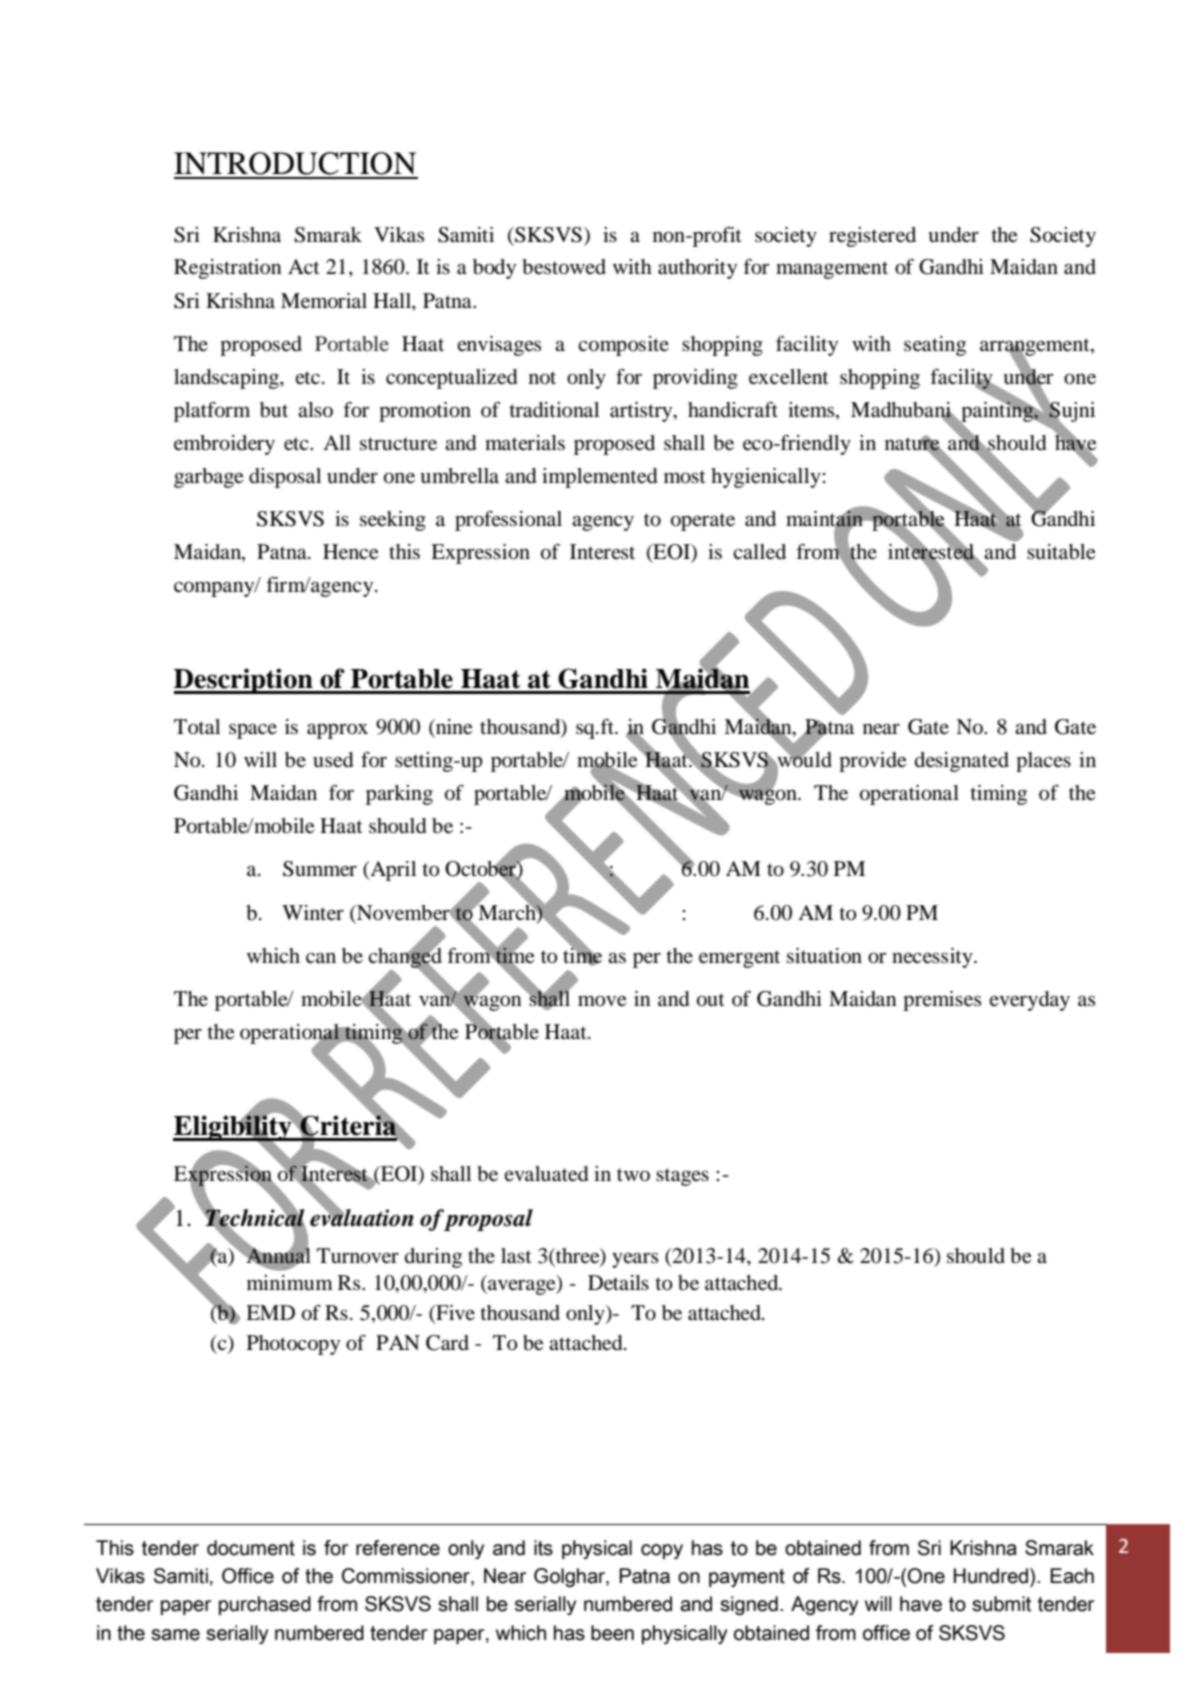 Image resolution: width=1198 pixels, height=1694 pixels. What do you see at coordinates (962, 762) in the screenshot?
I see `designated` at bounding box center [962, 762].
